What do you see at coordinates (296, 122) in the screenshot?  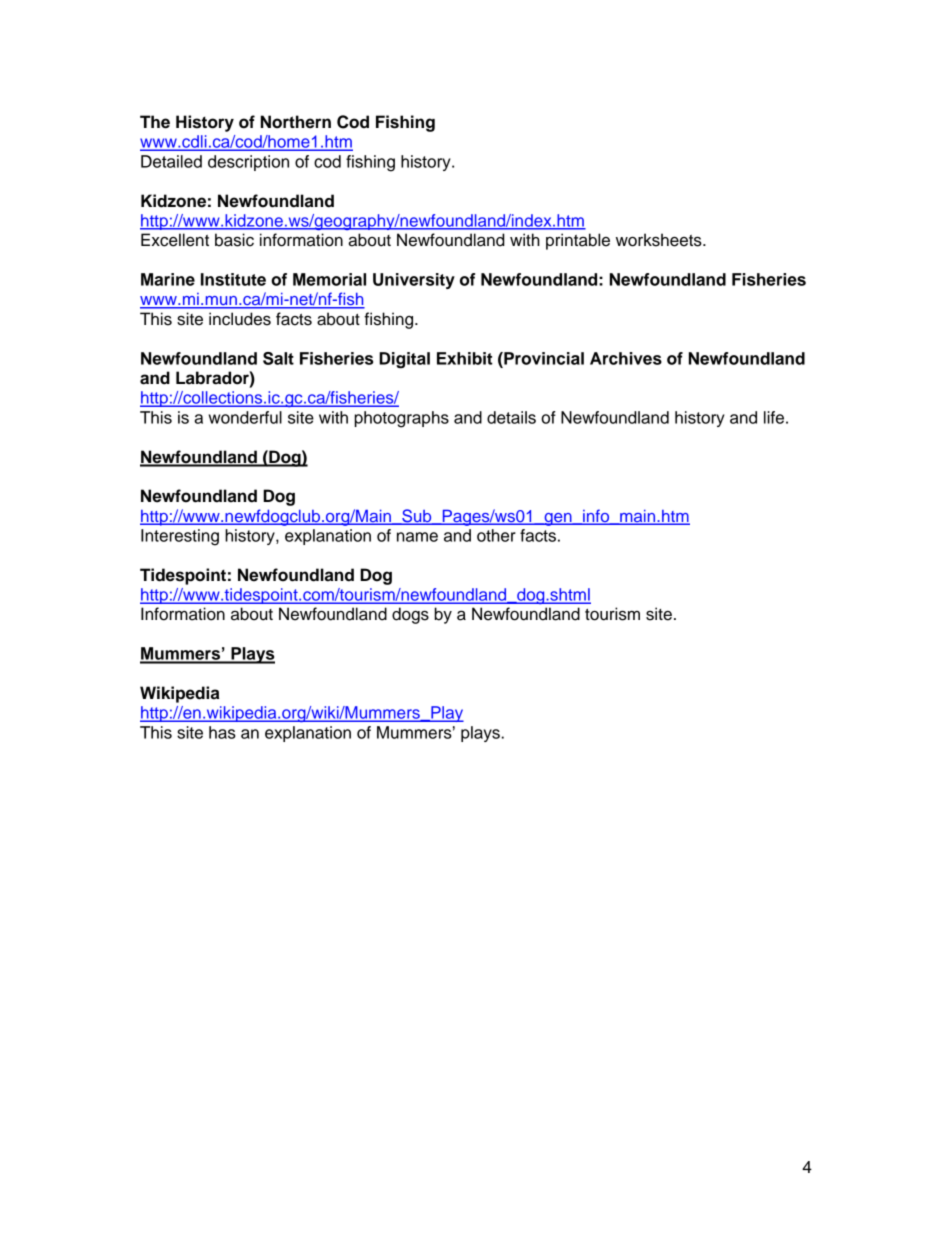 I see `Northern` at bounding box center [296, 122].
